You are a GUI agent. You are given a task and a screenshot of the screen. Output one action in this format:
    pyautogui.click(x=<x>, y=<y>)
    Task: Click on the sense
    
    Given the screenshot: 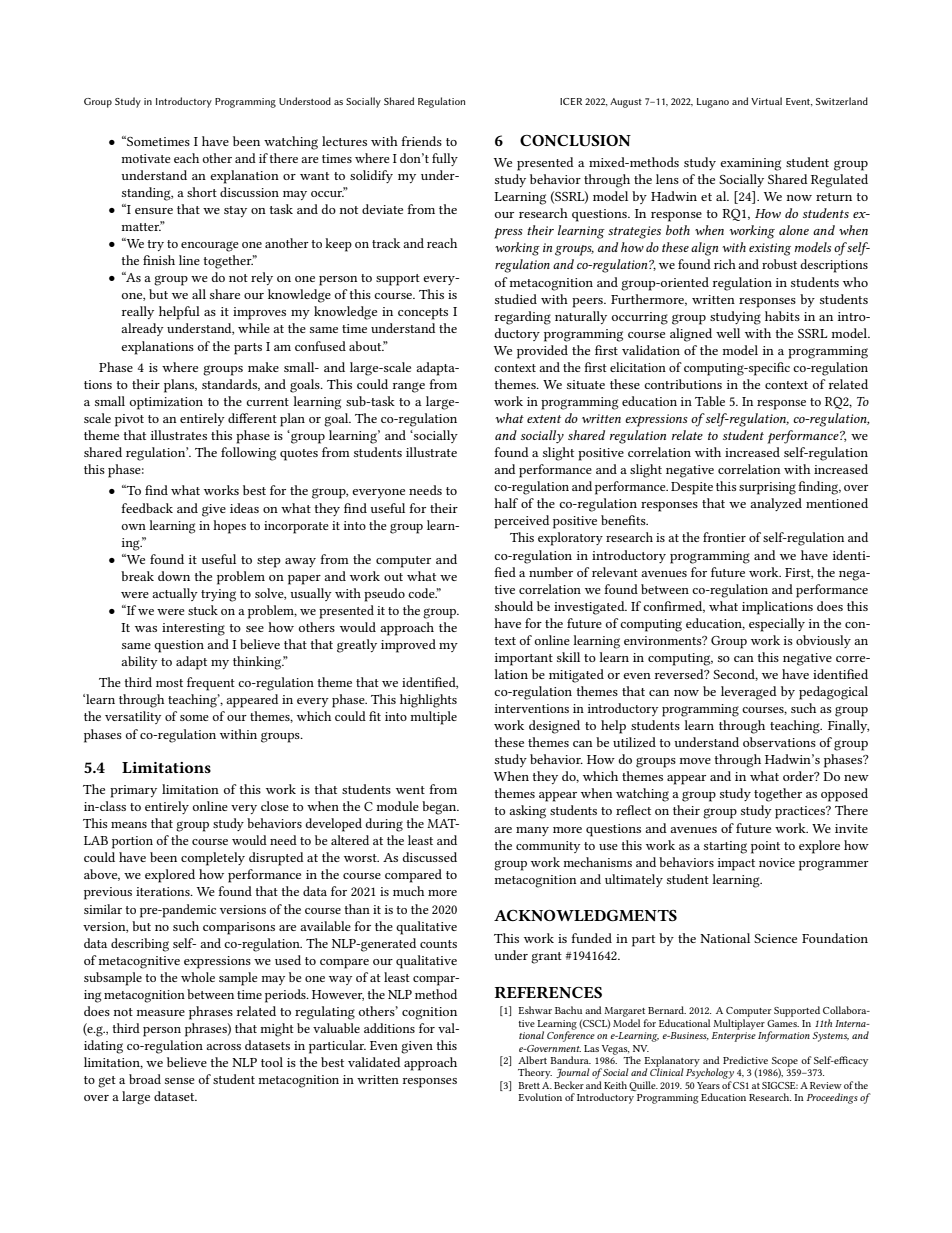 What is the action you would take?
    pyautogui.click(x=180, y=1081)
